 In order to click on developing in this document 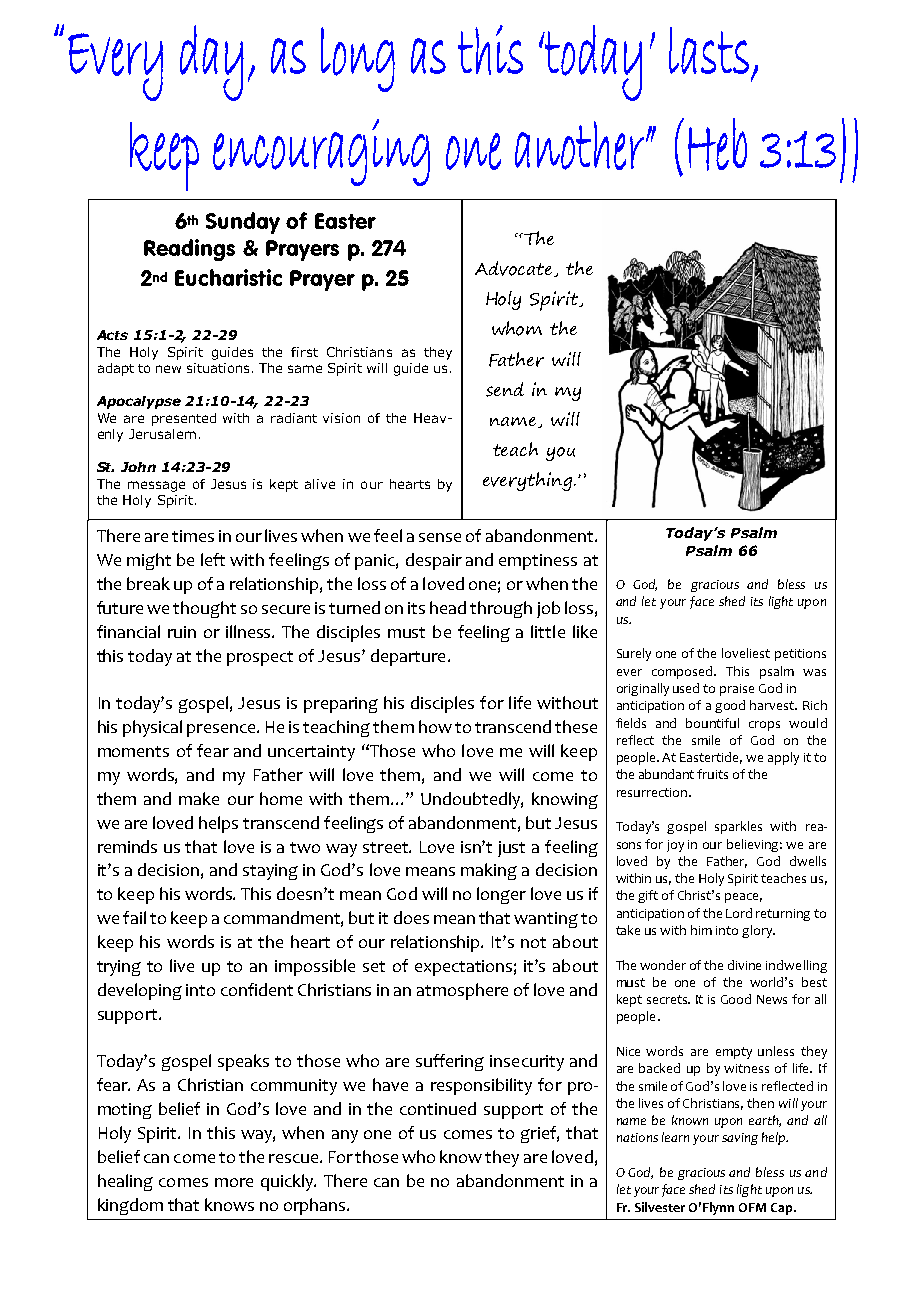, I will do `click(140, 991)`.
